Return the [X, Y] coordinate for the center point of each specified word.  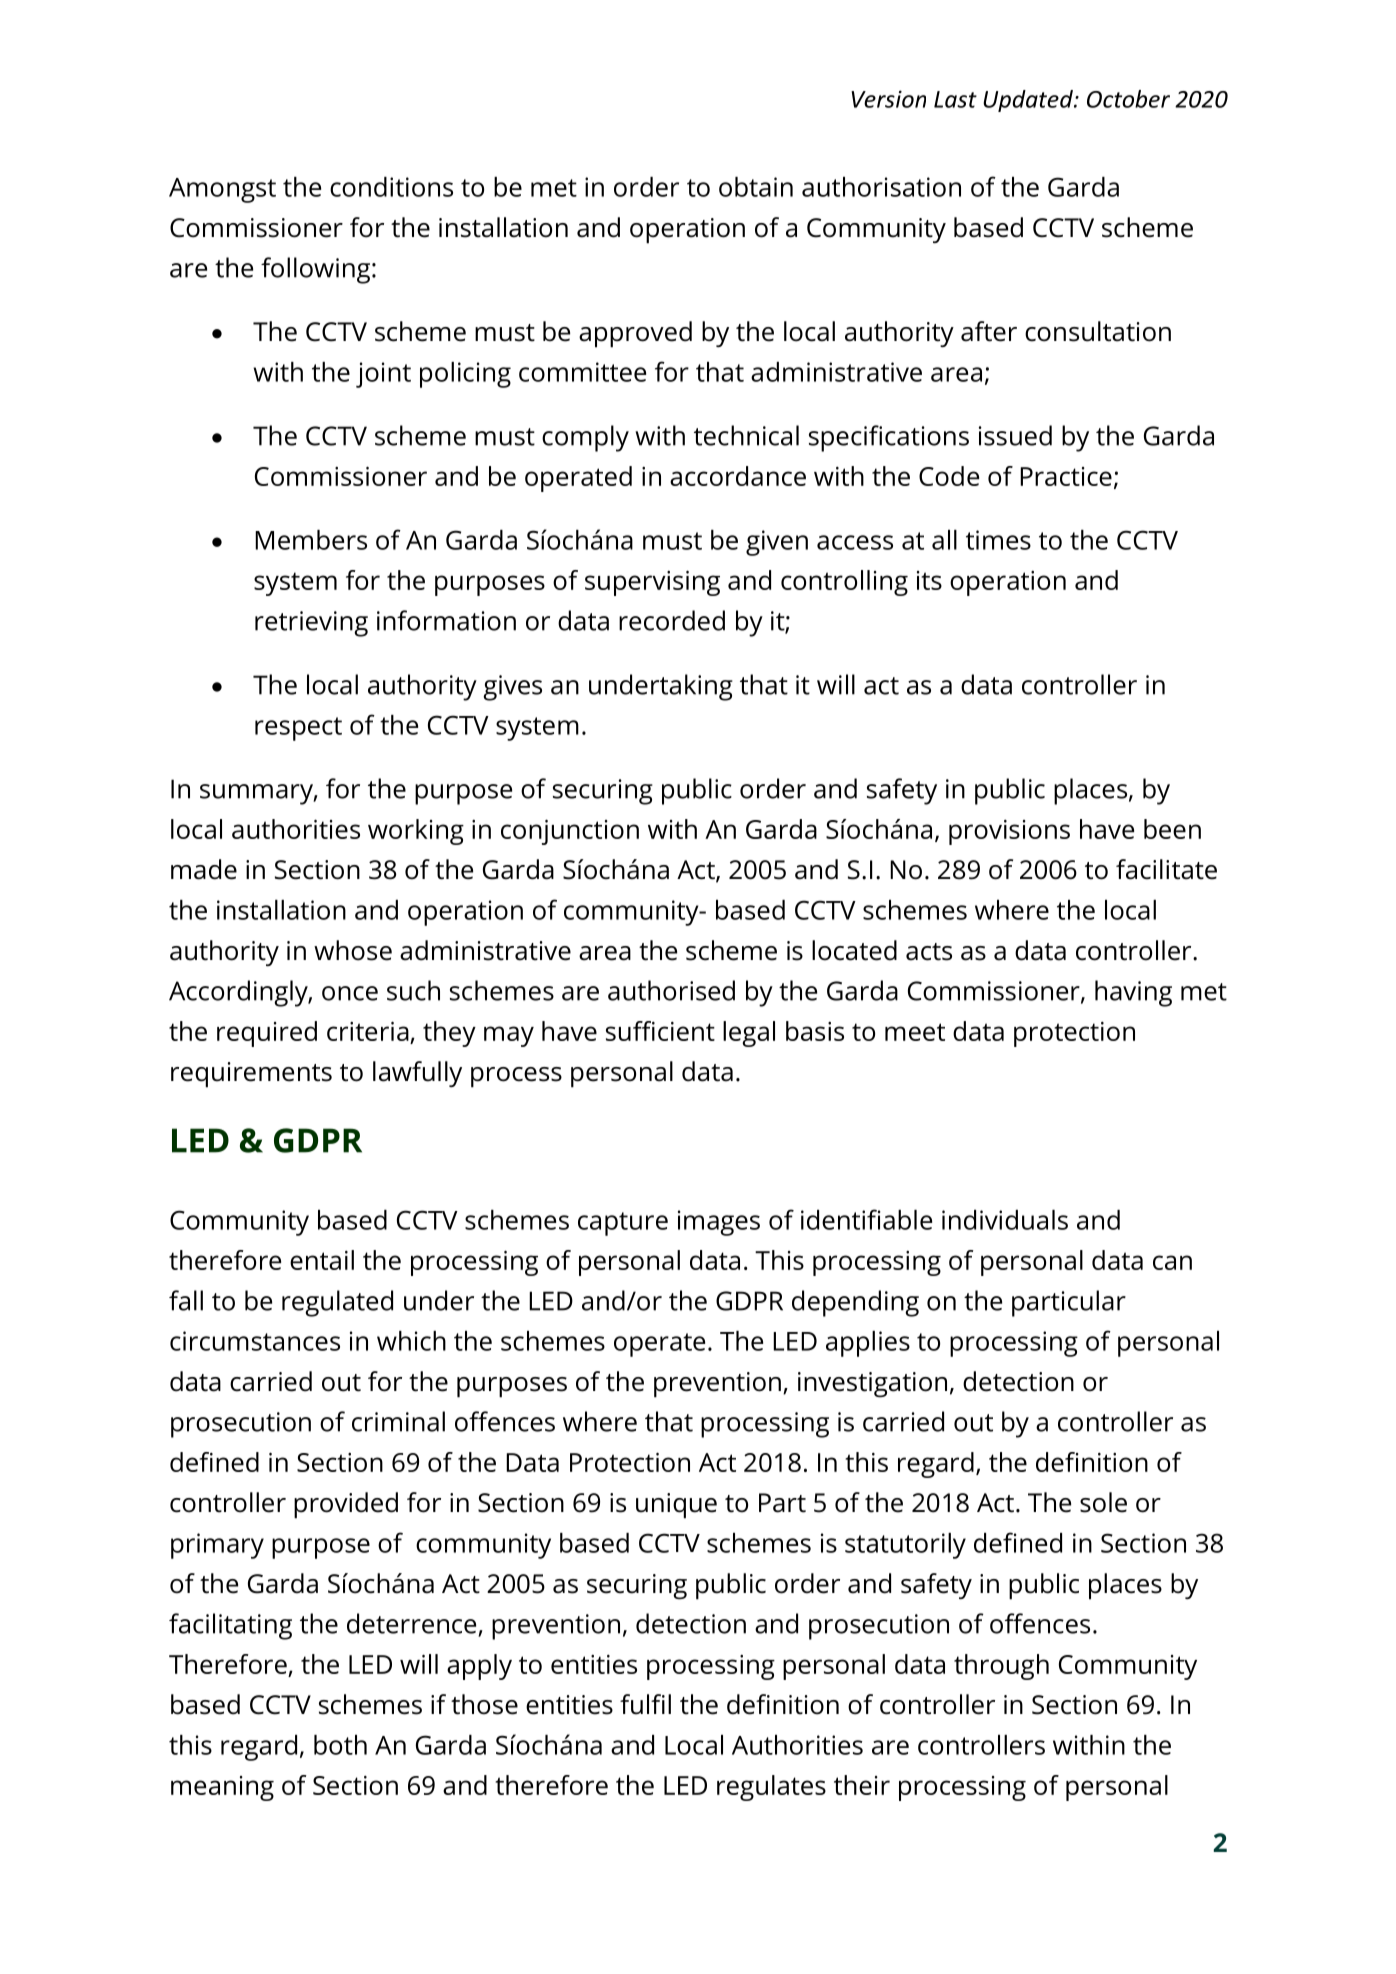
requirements [251, 1075]
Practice [1066, 476]
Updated [1029, 101]
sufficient [660, 1031]
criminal [398, 1421]
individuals [1005, 1220]
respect [298, 729]
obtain [756, 187]
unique [676, 1506]
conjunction [570, 832]
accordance [738, 476]
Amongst [222, 190]
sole [1103, 1502]
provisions [1009, 832]
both [340, 1745]
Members [311, 540]
